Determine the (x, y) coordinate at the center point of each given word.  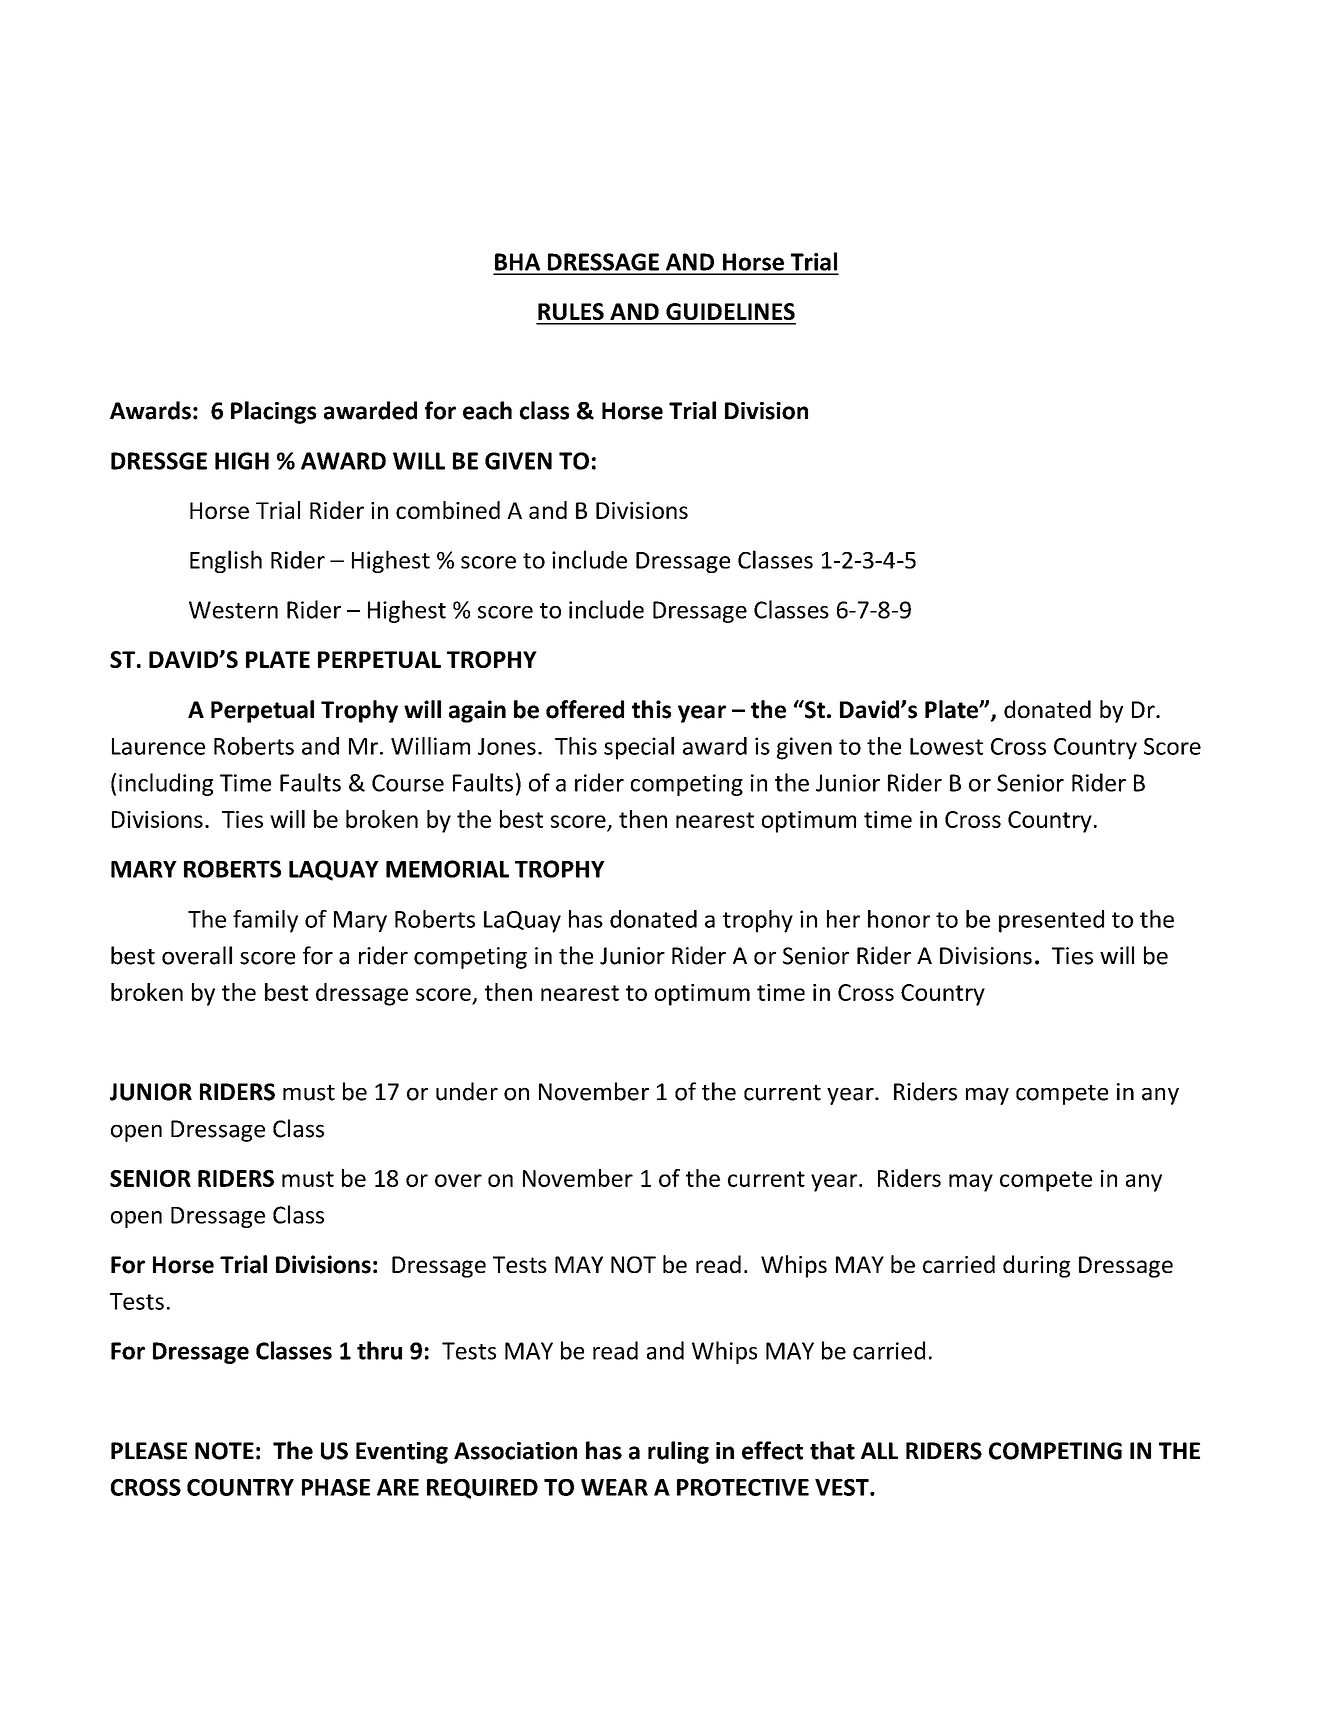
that (832, 1450)
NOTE (224, 1451)
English (226, 561)
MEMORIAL (447, 869)
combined (448, 510)
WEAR (614, 1487)
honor (899, 919)
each (487, 410)
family (265, 921)
